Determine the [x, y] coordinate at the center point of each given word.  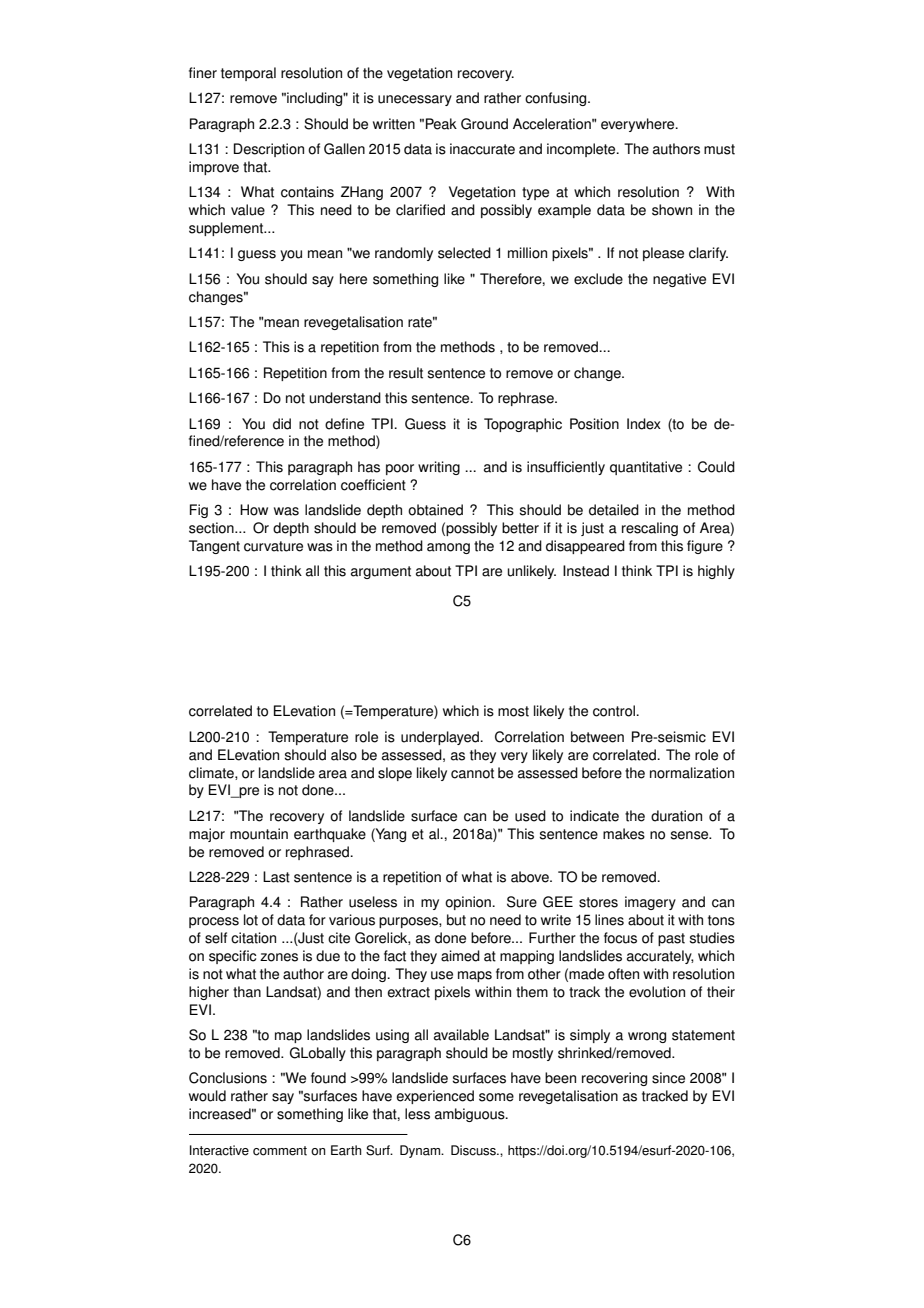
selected [464, 253]
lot [251, 920]
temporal [248, 74]
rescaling [650, 529]
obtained [435, 510]
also [344, 755]
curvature [273, 546]
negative [679, 280]
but [456, 920]
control [615, 711]
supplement [227, 229]
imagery [650, 903]
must [719, 149]
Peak [441, 124]
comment [280, 1151]
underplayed [441, 738]
